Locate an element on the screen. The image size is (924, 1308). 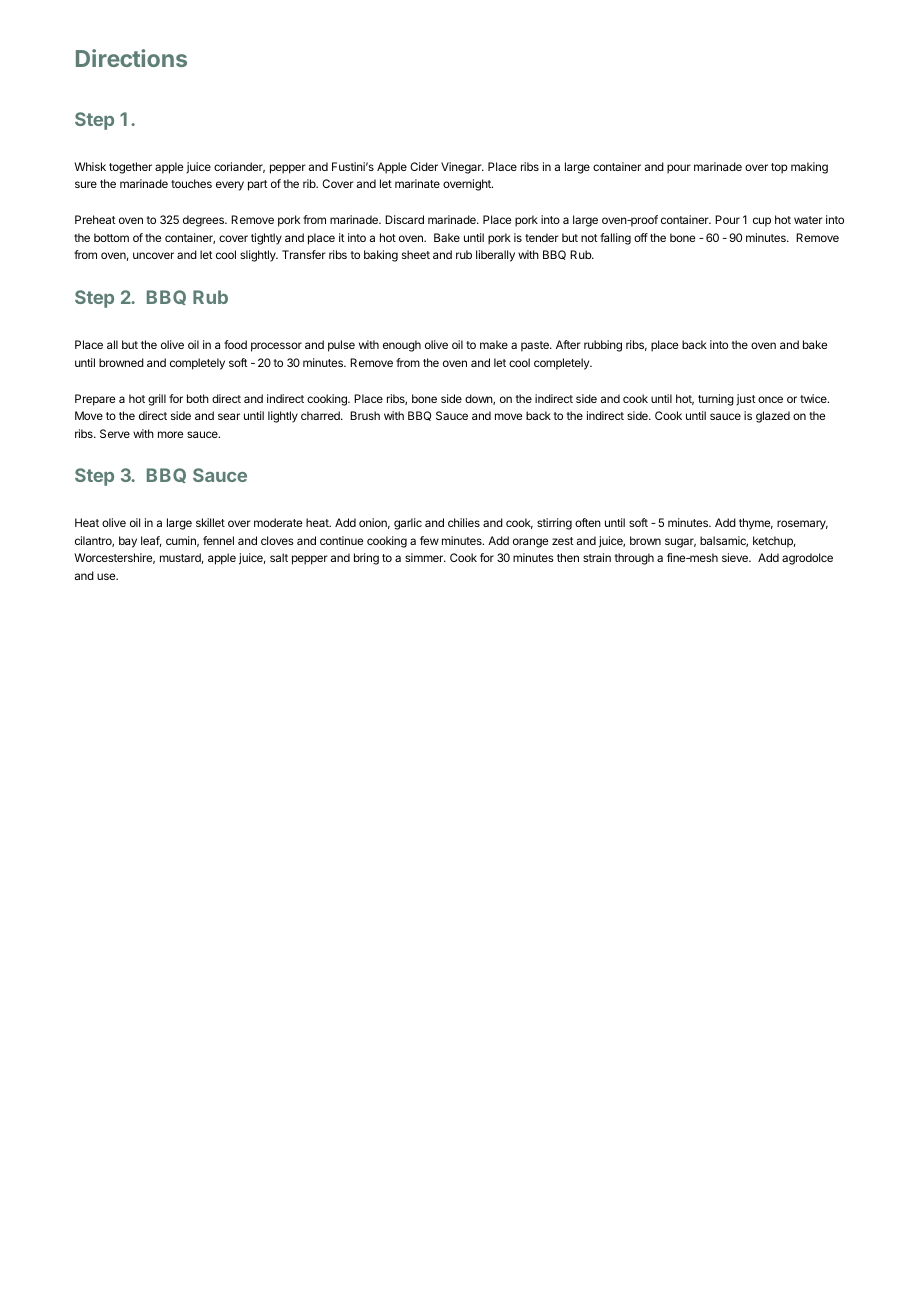
rubbing is located at coordinates (603, 346).
